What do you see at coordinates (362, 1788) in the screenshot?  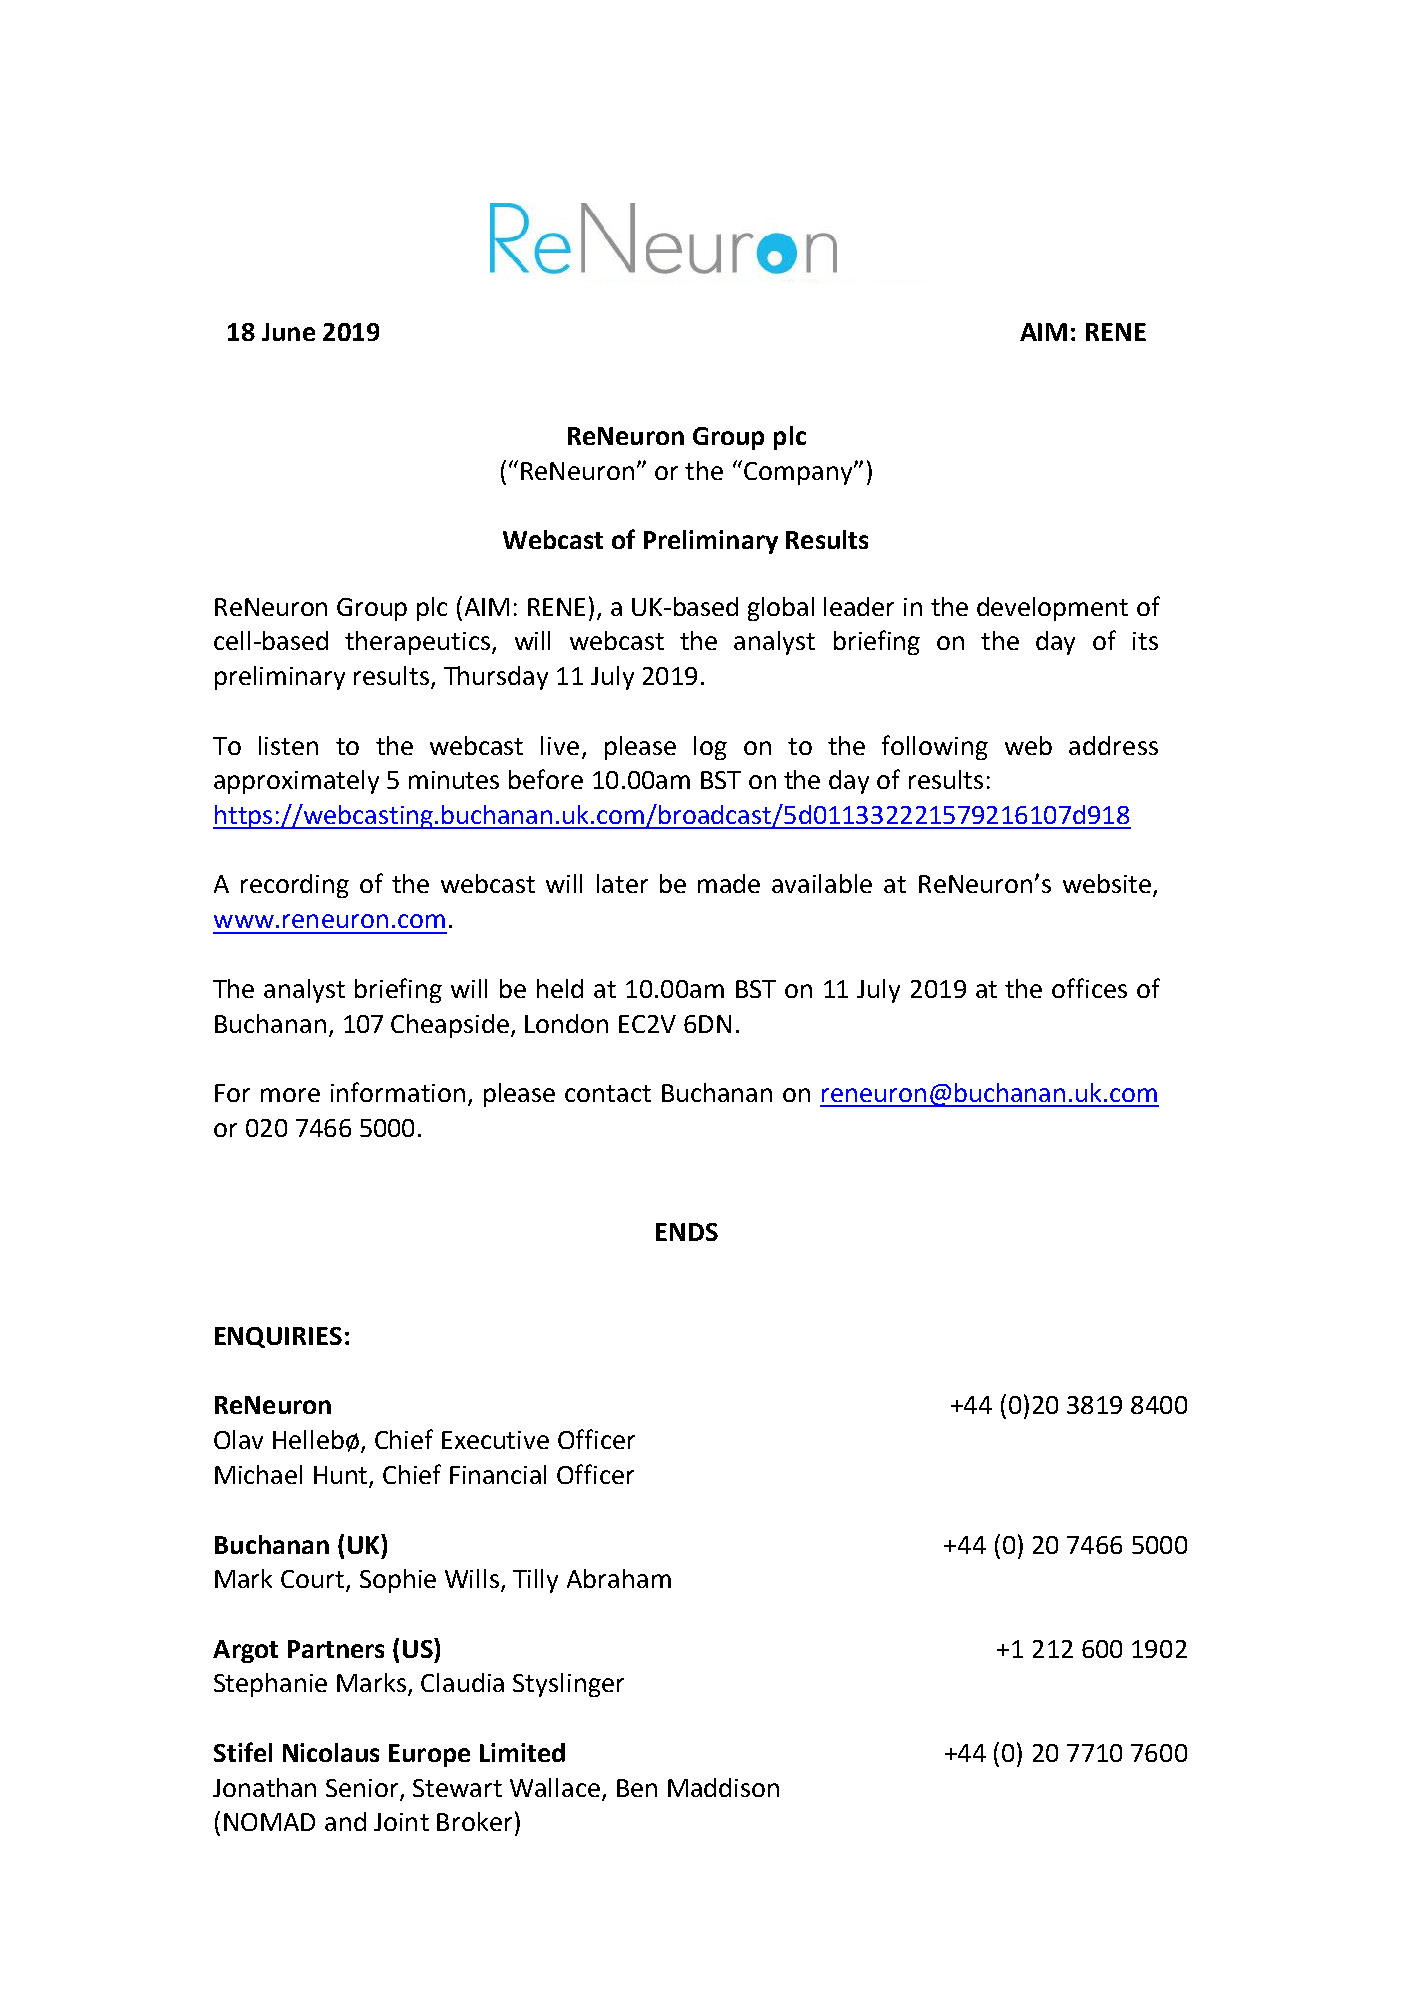 I see `Senior` at bounding box center [362, 1788].
